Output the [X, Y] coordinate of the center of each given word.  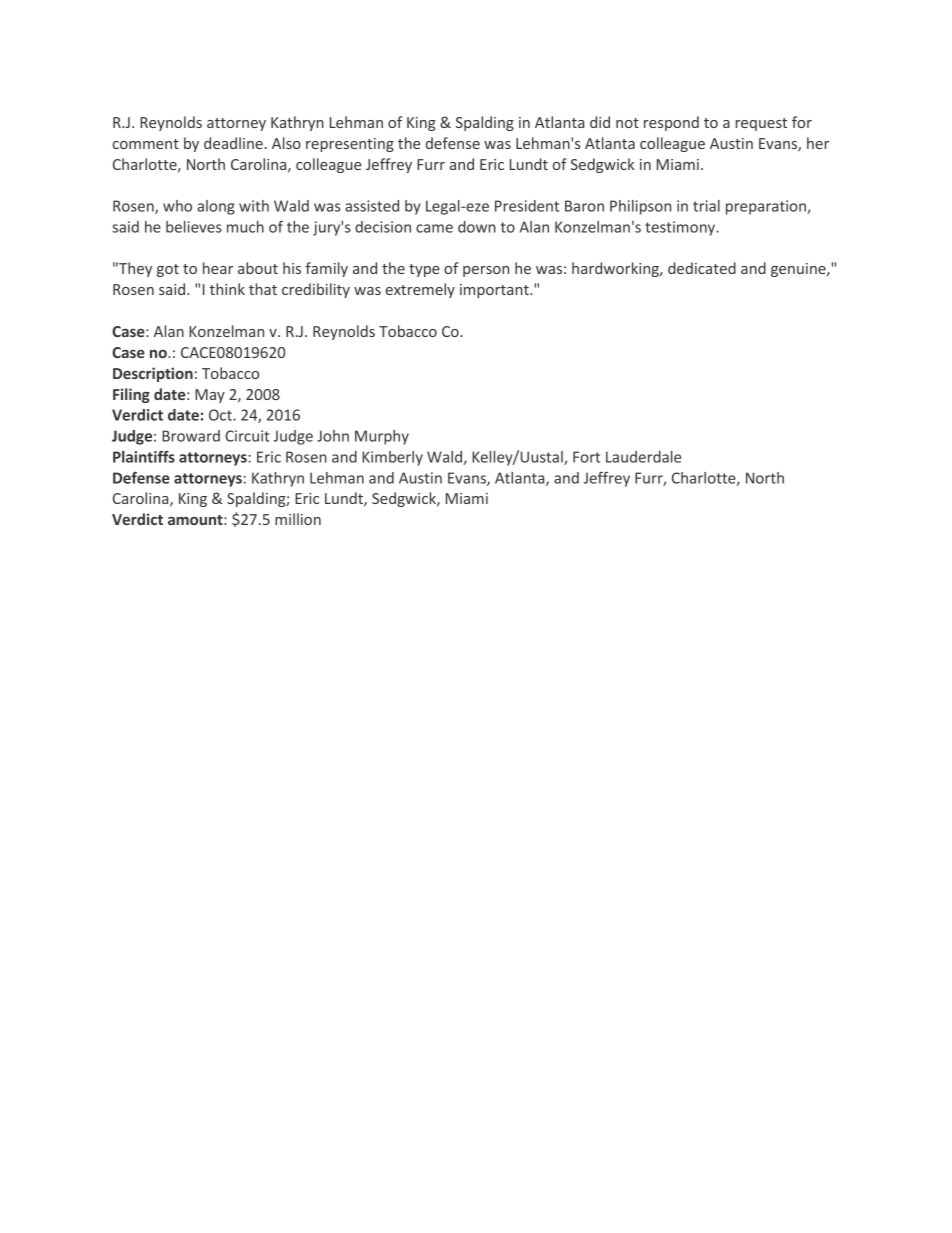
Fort [586, 457]
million [298, 519]
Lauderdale [643, 457]
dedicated [702, 268]
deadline [233, 143]
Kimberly [392, 458]
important [495, 291]
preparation [767, 207]
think [227, 289]
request [761, 124]
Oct [221, 415]
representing [350, 145]
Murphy [382, 437]
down [477, 227]
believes [194, 227]
